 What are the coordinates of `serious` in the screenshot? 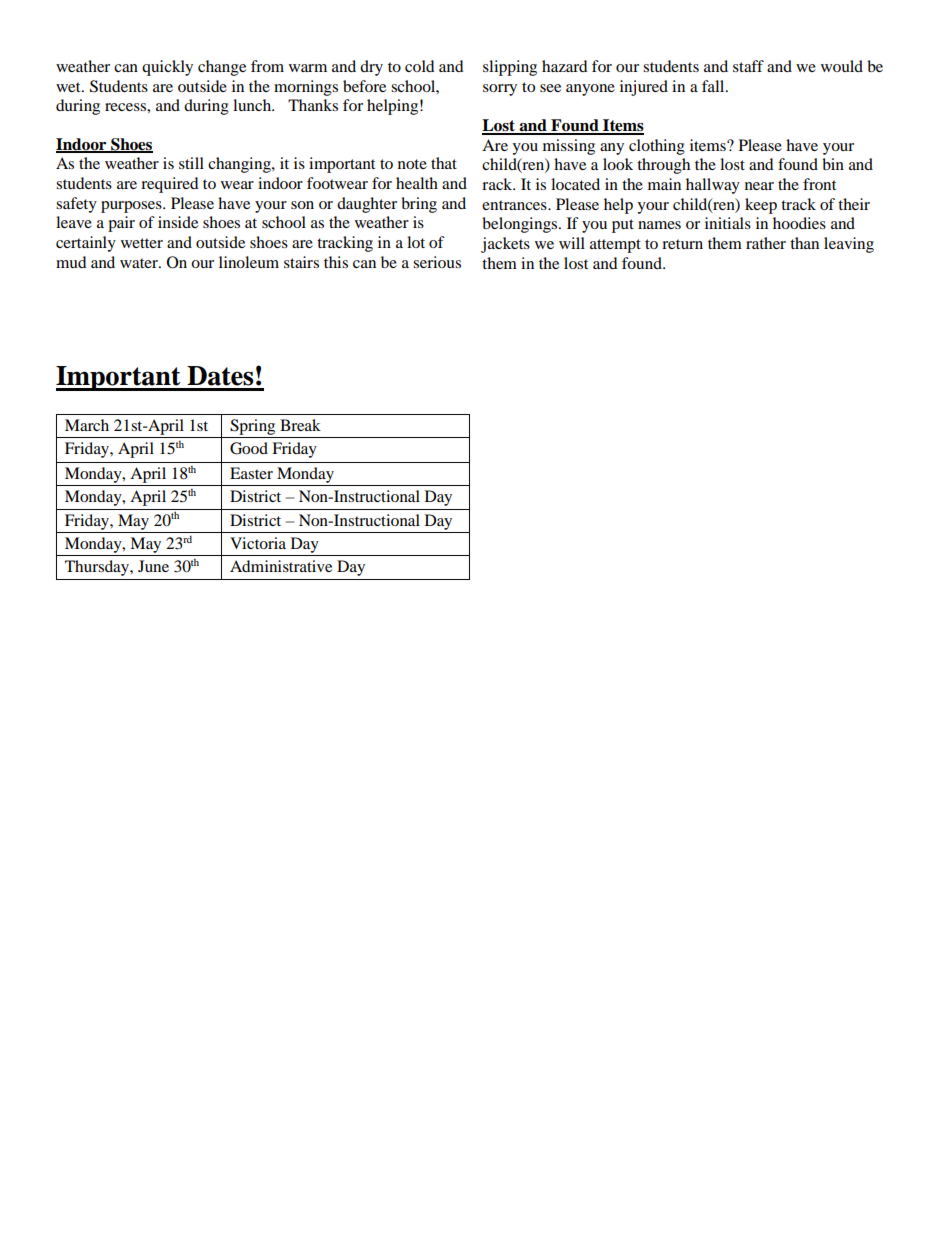 It's located at (437, 262).
